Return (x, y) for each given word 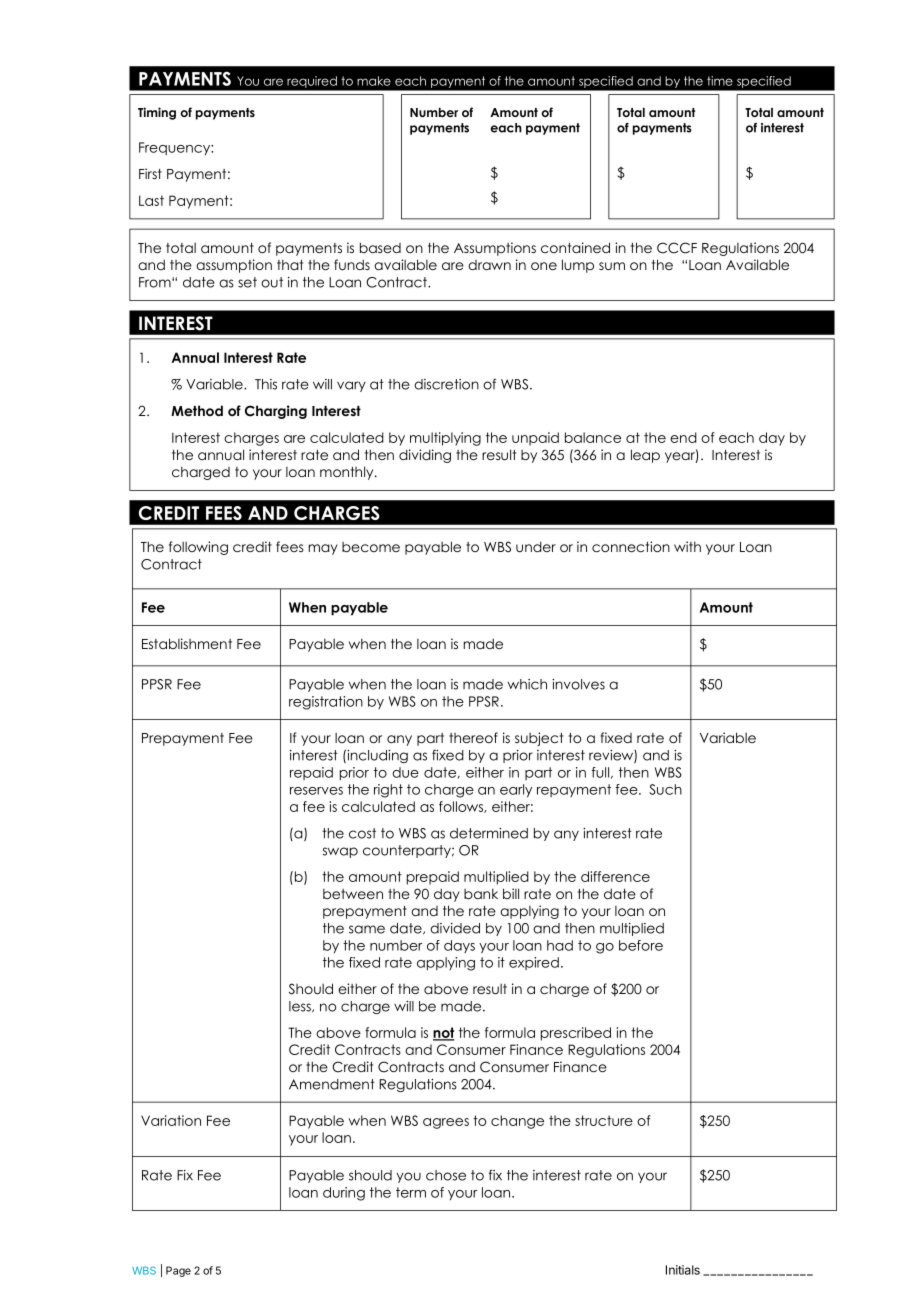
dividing (425, 456)
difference (615, 876)
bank (481, 893)
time (720, 81)
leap (645, 456)
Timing (157, 113)
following (198, 548)
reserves (316, 791)
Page (178, 1271)
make (374, 81)
